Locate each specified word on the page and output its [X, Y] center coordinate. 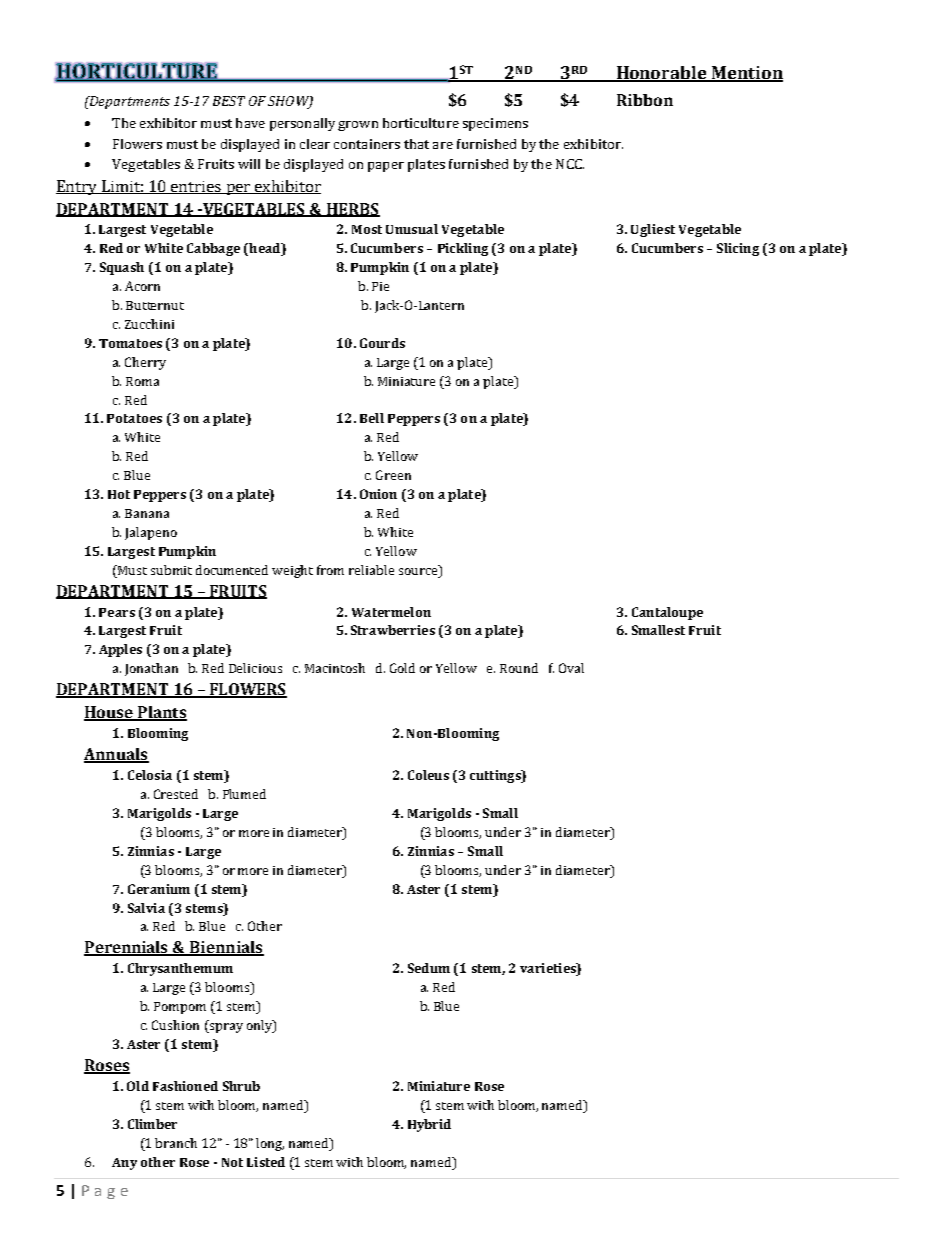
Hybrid [429, 1125]
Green [393, 475]
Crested [176, 794]
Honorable [662, 73]
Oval [571, 668]
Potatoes [134, 418]
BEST [229, 101]
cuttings [496, 776]
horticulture [421, 123]
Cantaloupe [667, 613]
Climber [152, 1124]
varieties [549, 969]
